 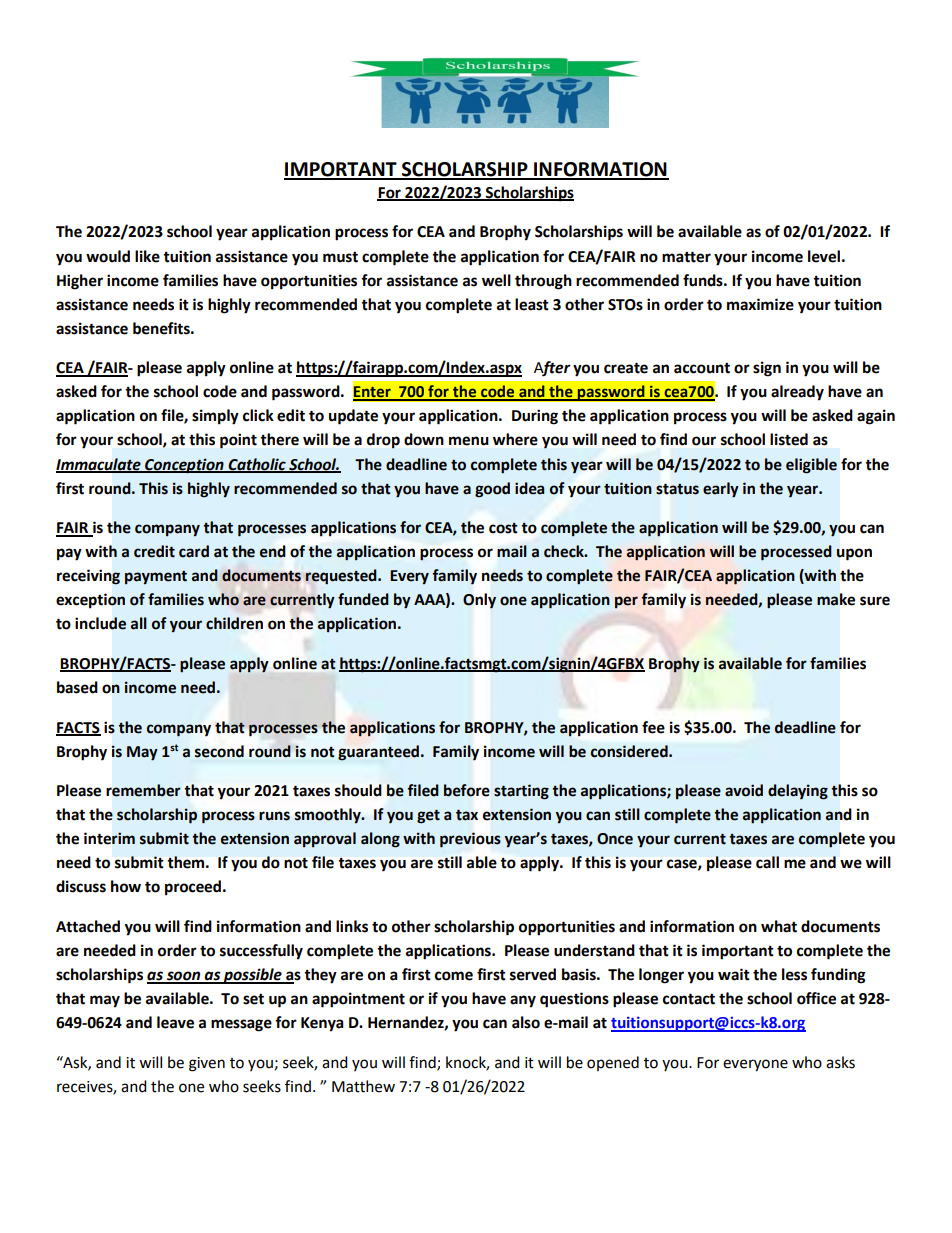 What do you see at coordinates (760, 304) in the screenshot?
I see `maximize` at bounding box center [760, 304].
